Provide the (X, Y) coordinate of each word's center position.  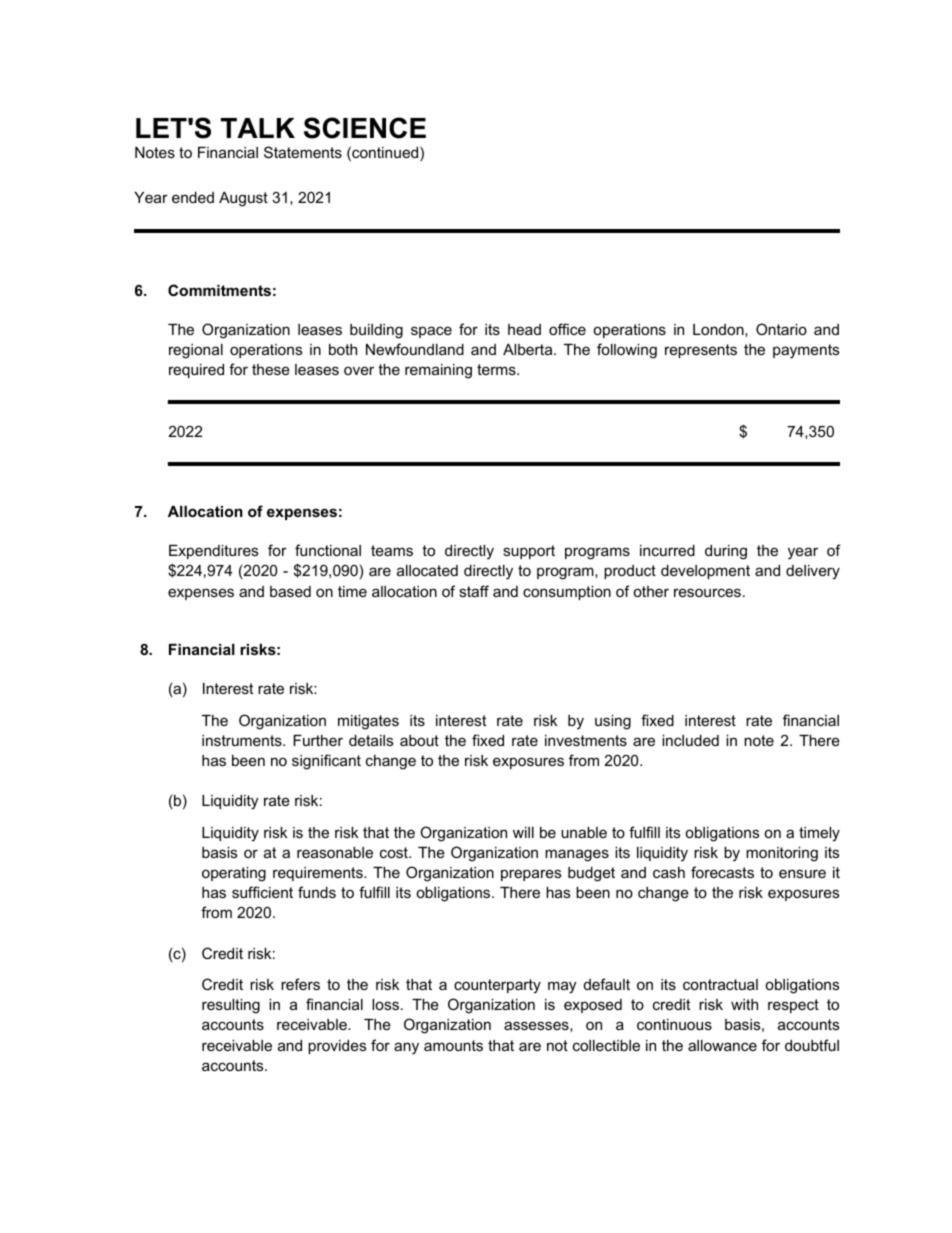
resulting (231, 1006)
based (290, 591)
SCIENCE (365, 128)
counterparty (497, 986)
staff (474, 591)
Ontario (781, 329)
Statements (303, 152)
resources (707, 592)
